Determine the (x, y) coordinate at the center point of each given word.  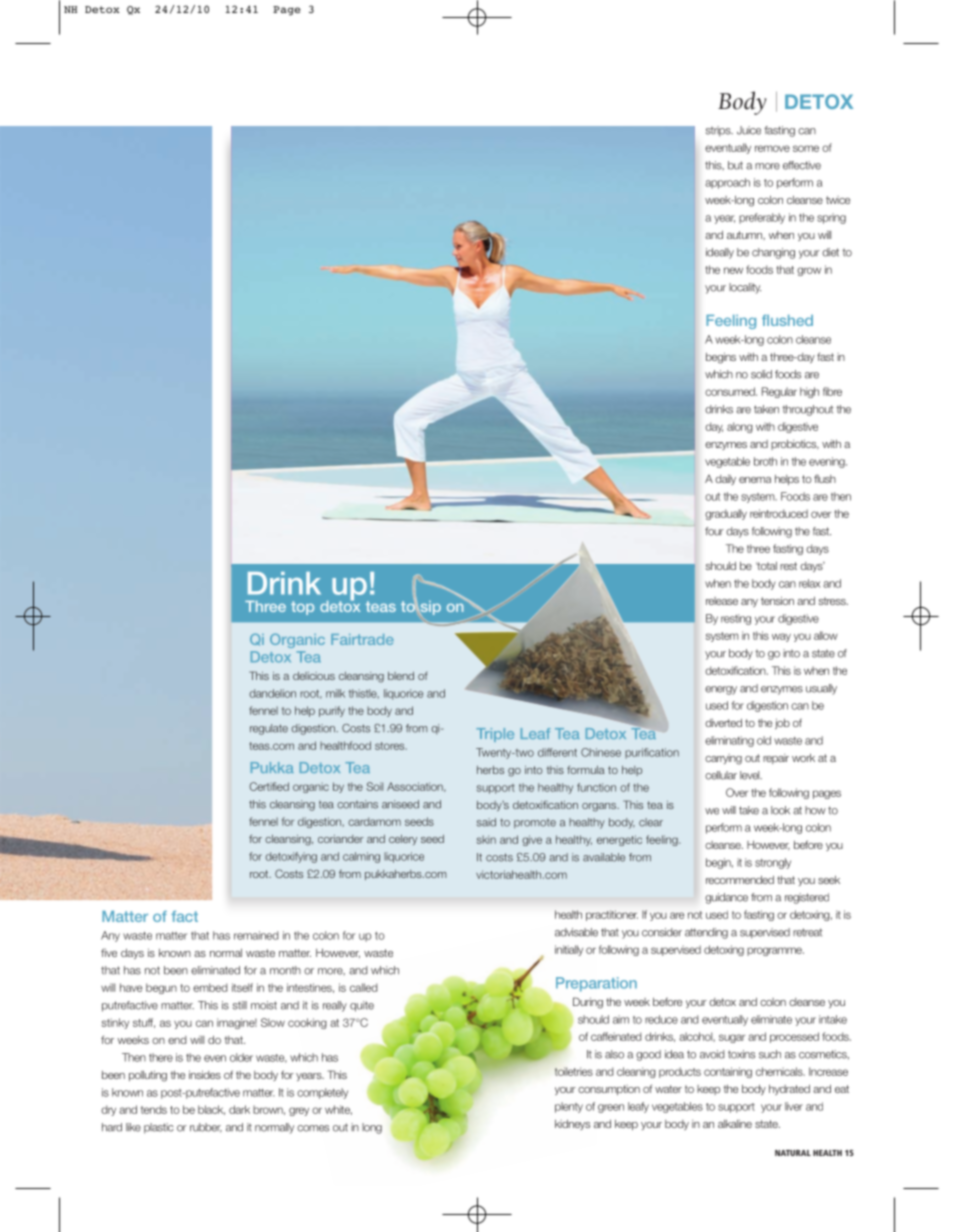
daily (725, 480)
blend (401, 676)
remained (256, 935)
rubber (206, 1128)
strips (719, 131)
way (781, 637)
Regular (779, 392)
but (735, 165)
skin (486, 839)
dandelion (272, 693)
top (302, 608)
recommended (740, 880)
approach (727, 183)
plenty (569, 1107)
